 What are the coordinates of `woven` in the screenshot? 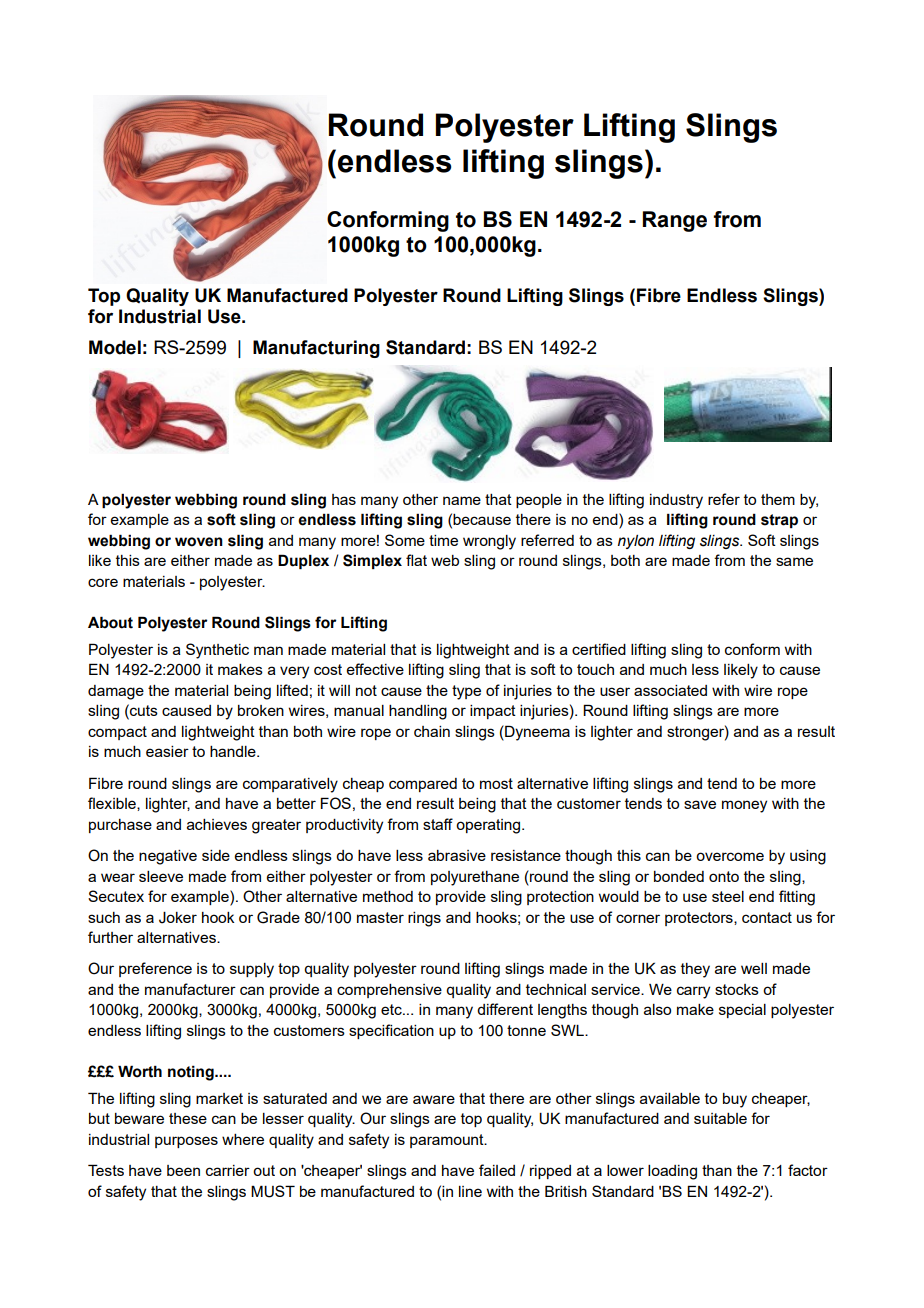 It's located at (199, 542).
